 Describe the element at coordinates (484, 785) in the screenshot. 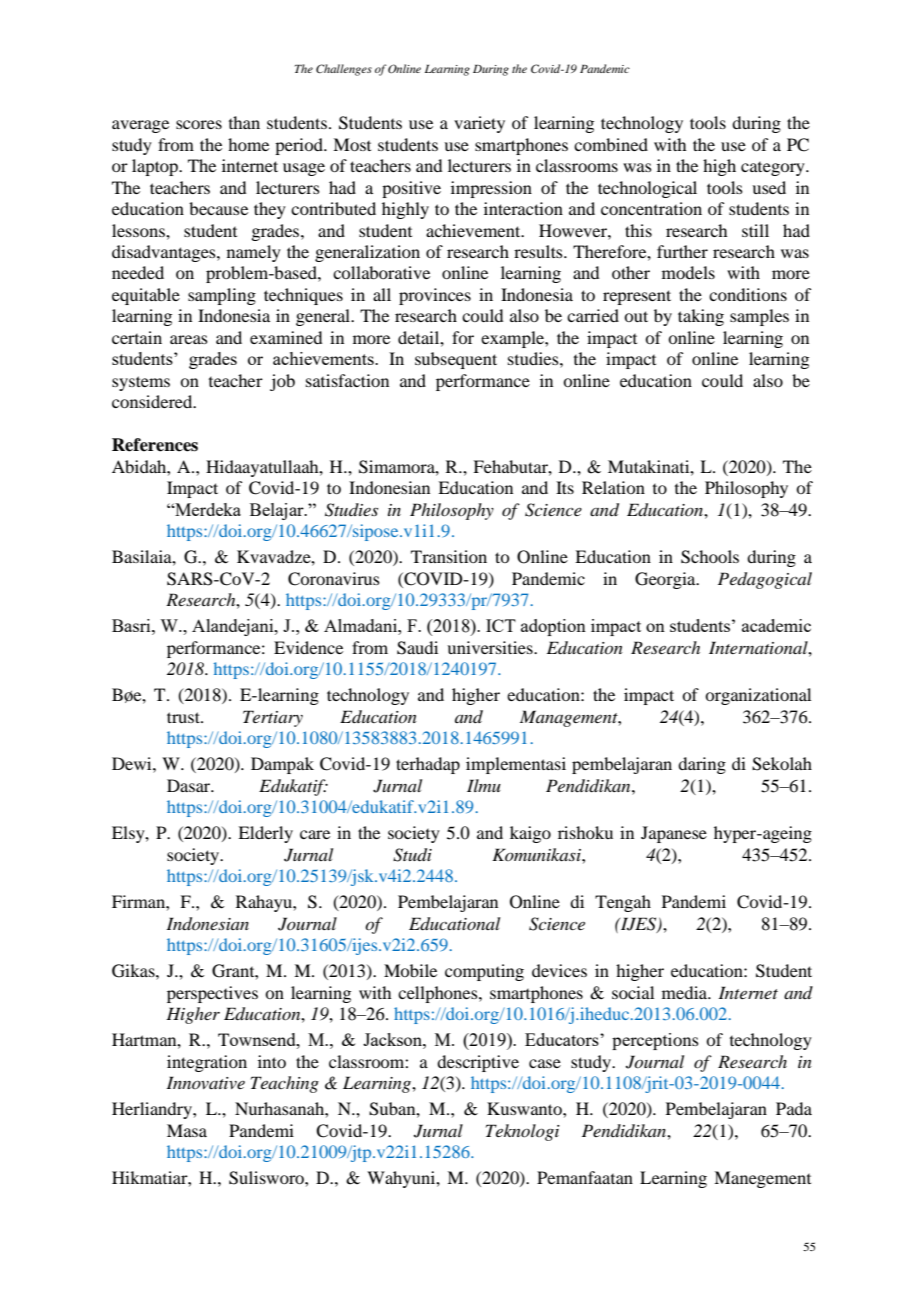

I see `Ilmu` at that location.
